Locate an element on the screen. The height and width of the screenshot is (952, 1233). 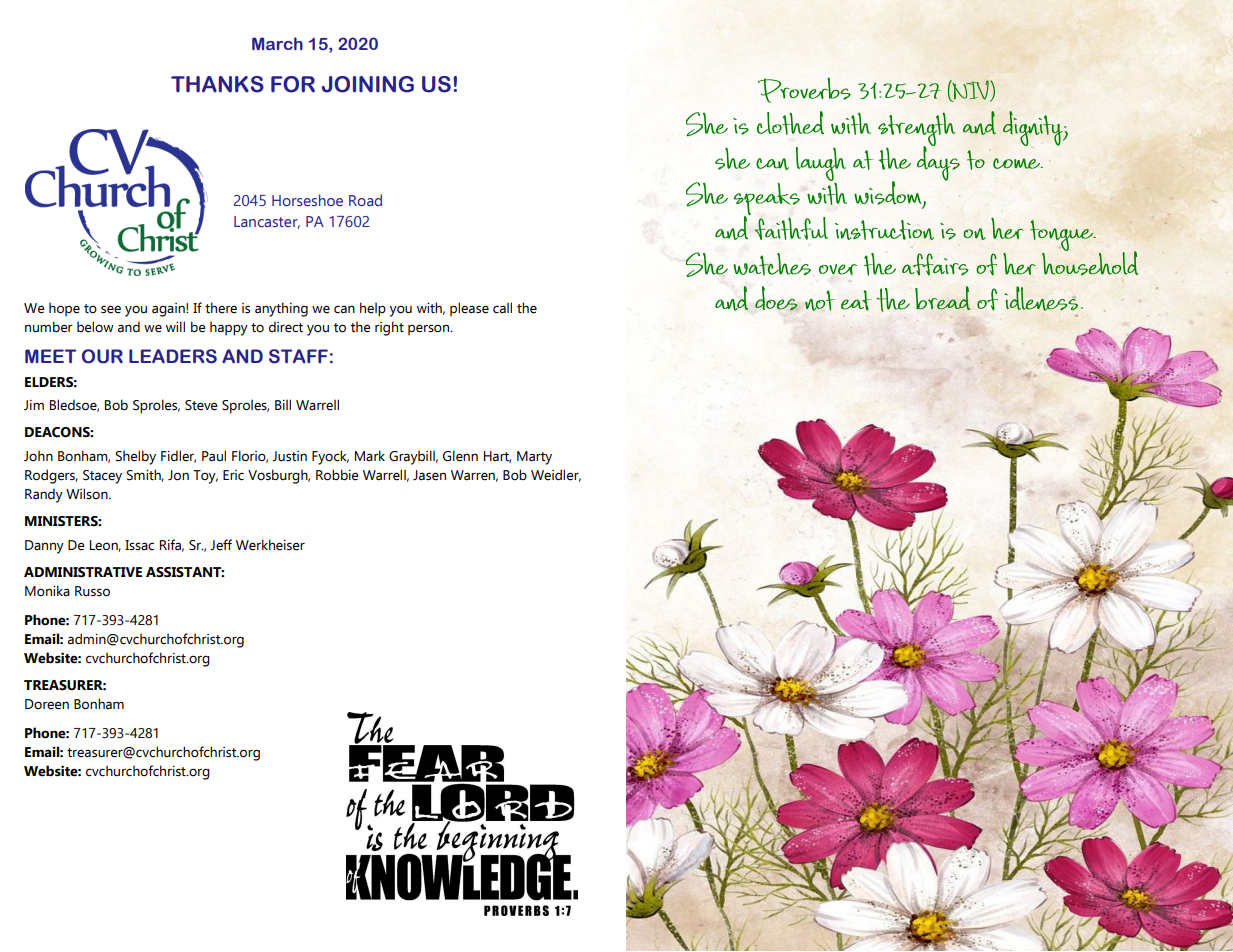
THANKS is located at coordinates (217, 84).
